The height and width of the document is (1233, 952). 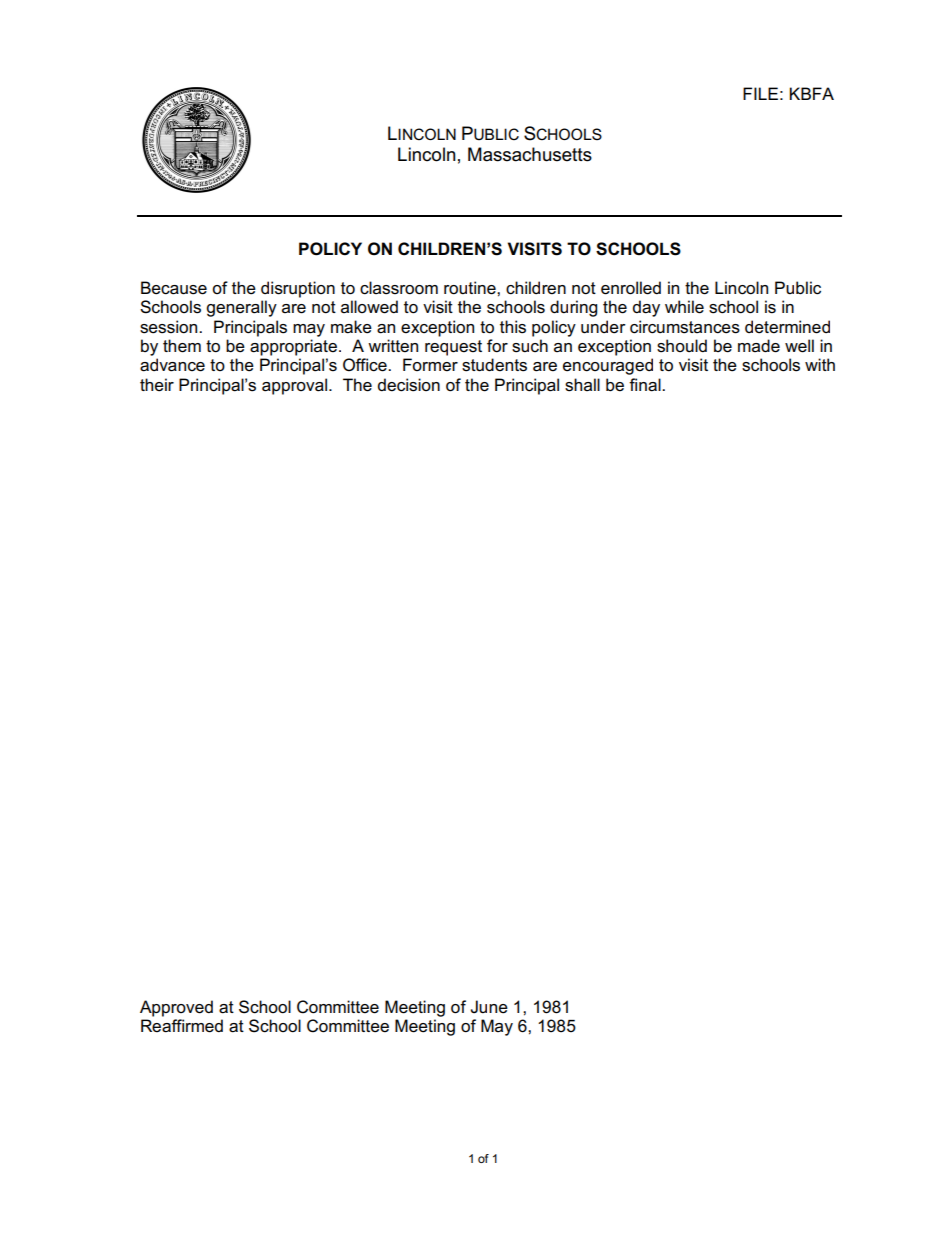 What do you see at coordinates (530, 154) in the document?
I see `Massachusetts` at bounding box center [530, 154].
